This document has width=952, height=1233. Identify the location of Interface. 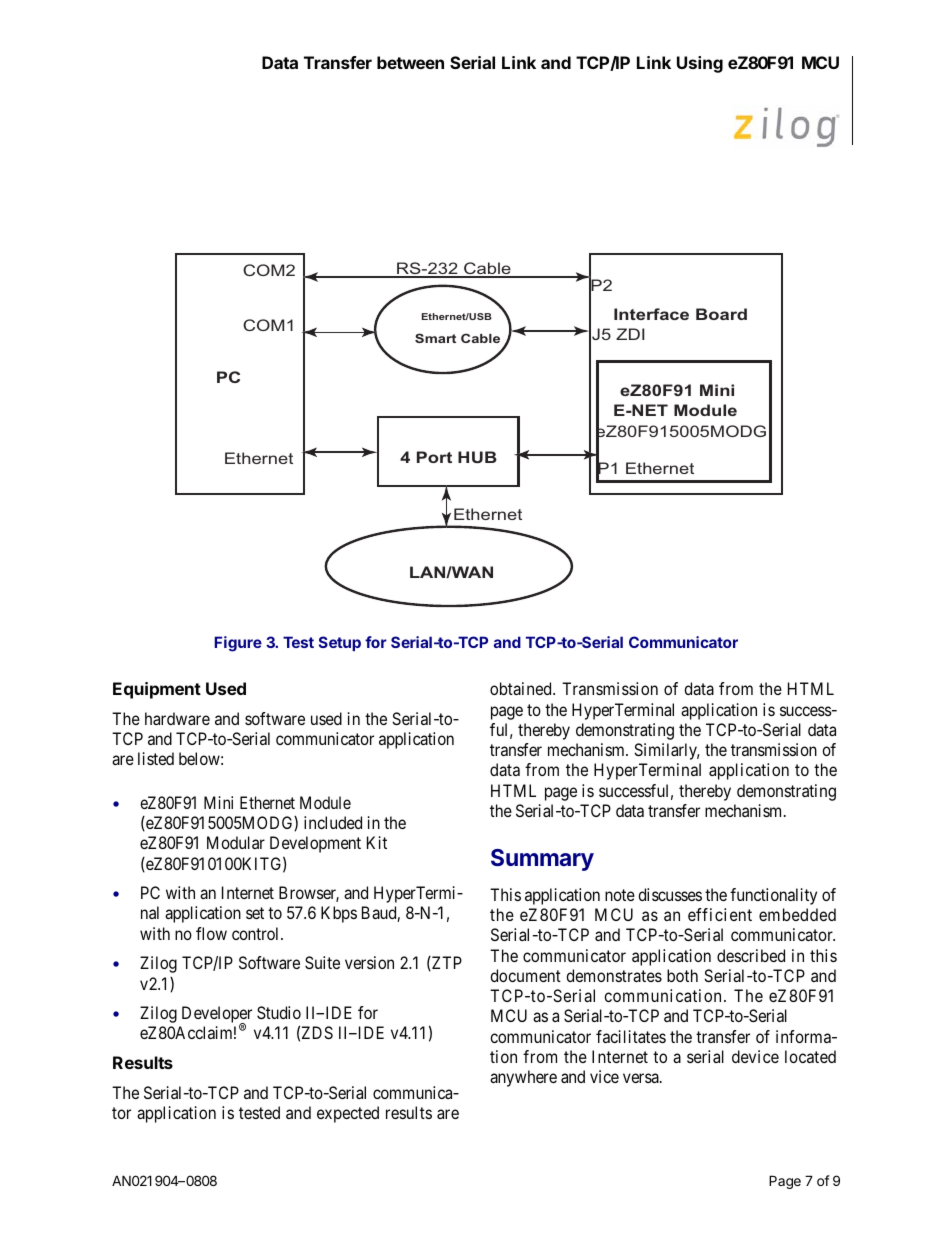
(651, 314).
